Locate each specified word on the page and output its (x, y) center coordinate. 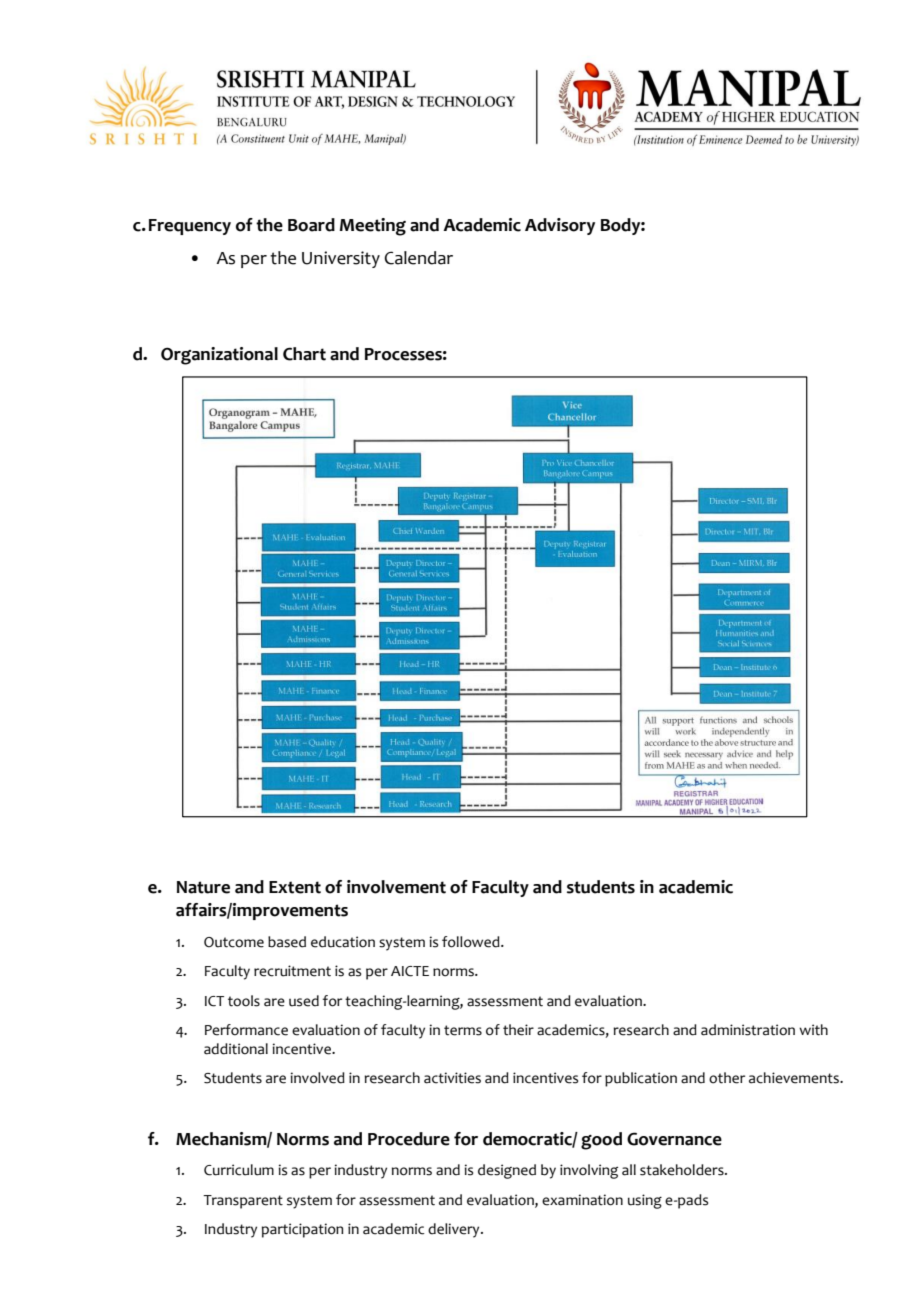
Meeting (373, 227)
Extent (295, 887)
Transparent (243, 1202)
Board (311, 225)
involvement (396, 887)
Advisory (560, 226)
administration (748, 1030)
